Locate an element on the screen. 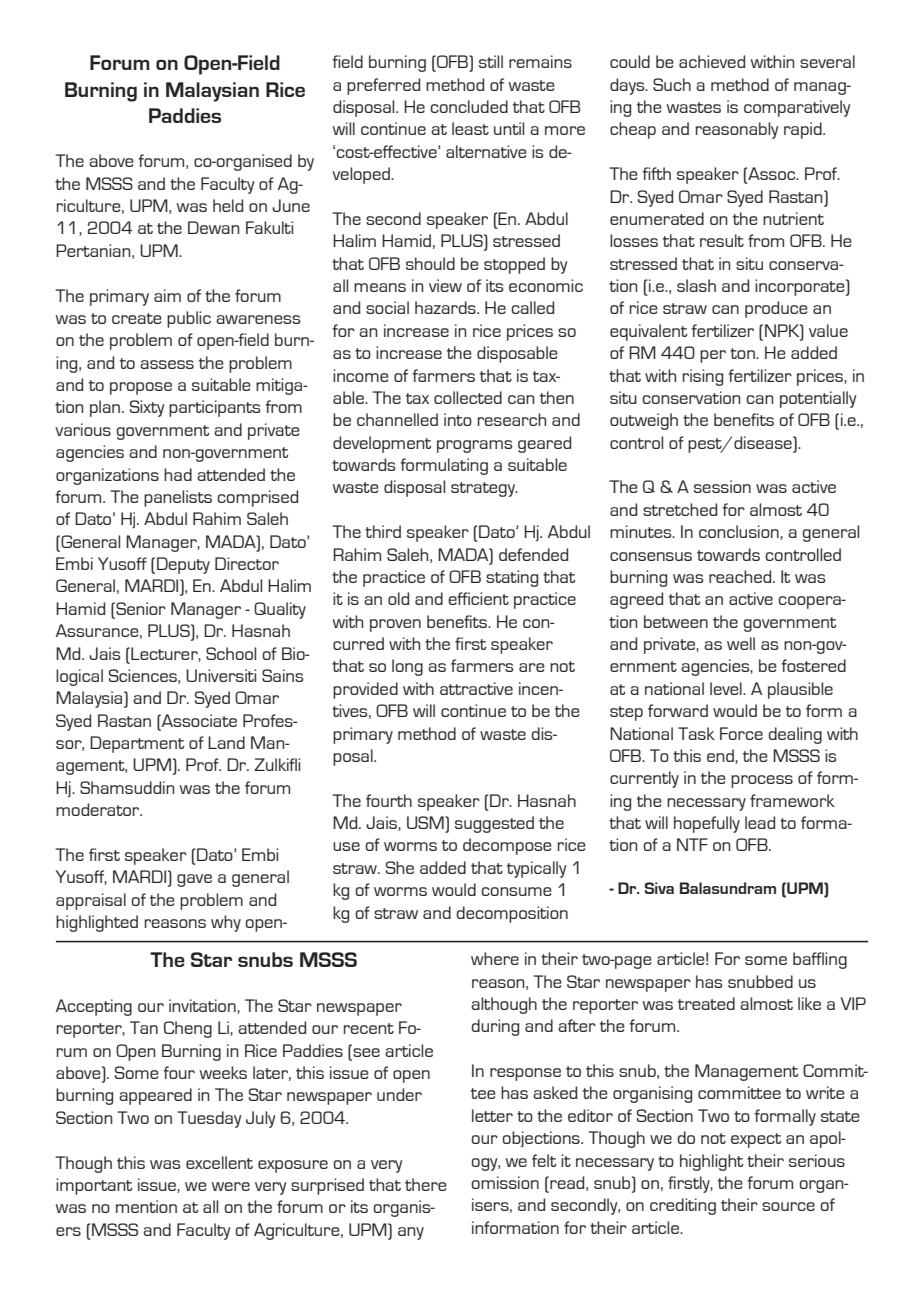  well is located at coordinates (741, 643).
